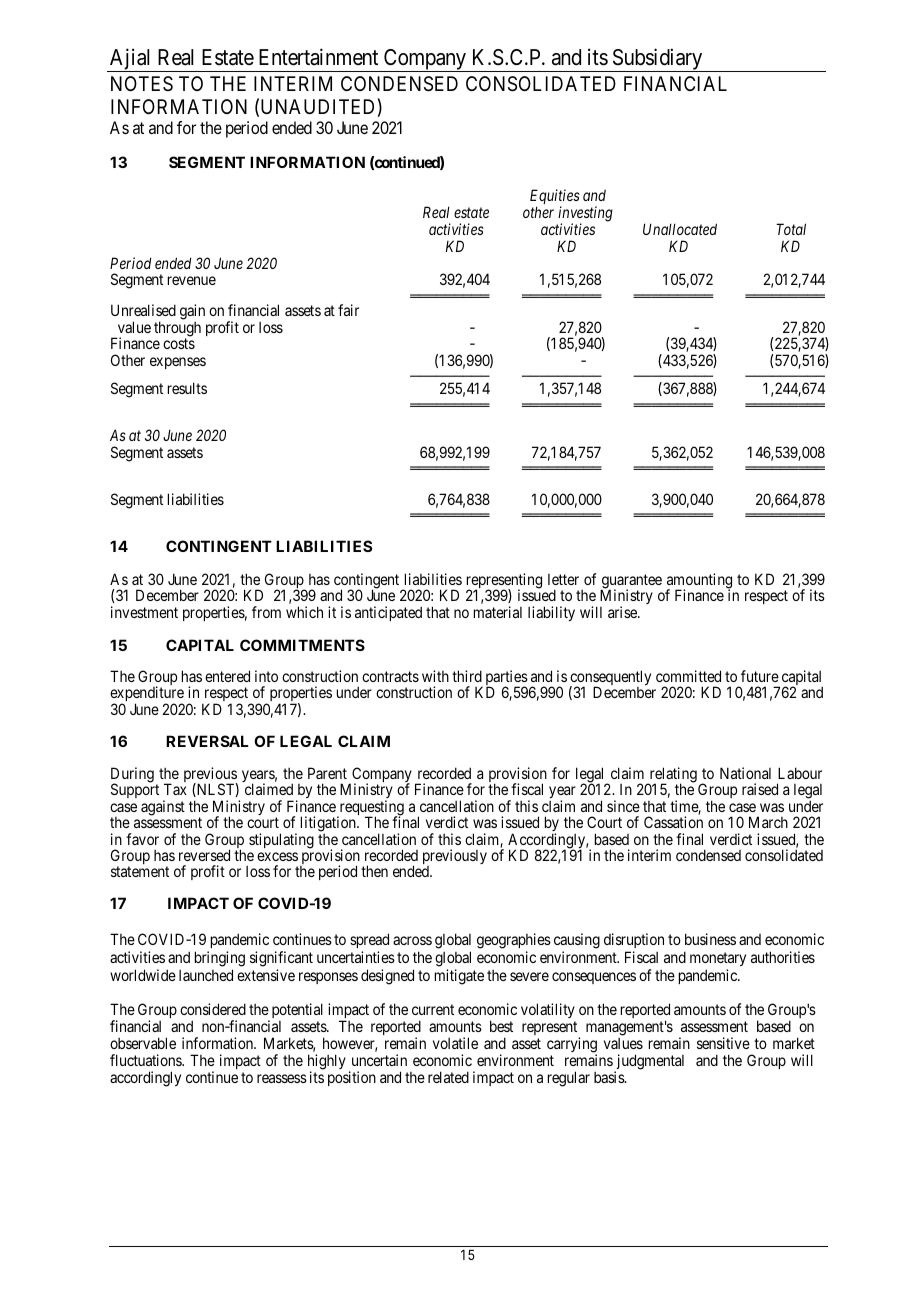 Image resolution: width=924 pixels, height=1308 pixels. What do you see at coordinates (348, 310) in the image?
I see `fair` at bounding box center [348, 310].
